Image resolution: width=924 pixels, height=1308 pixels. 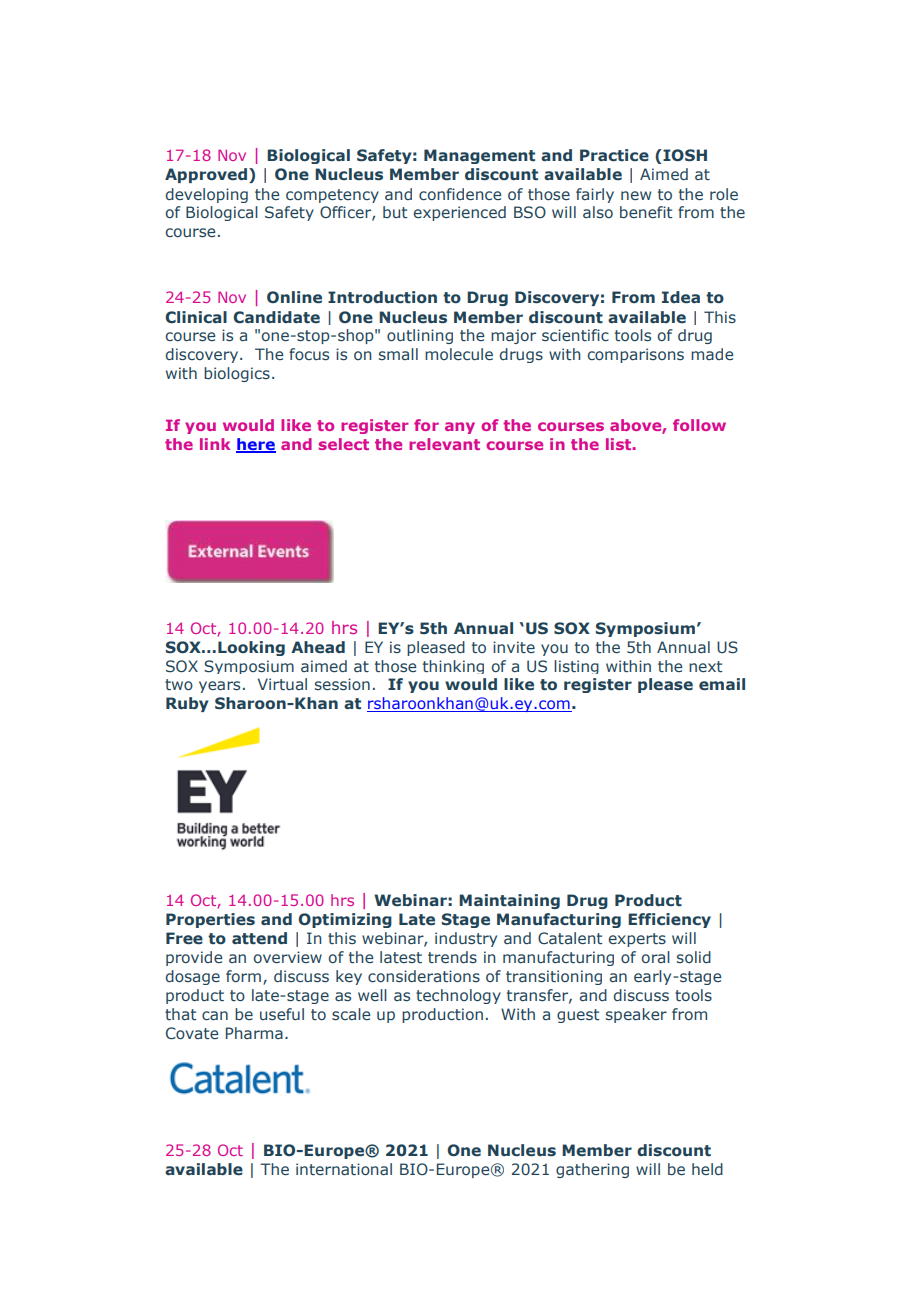 What do you see at coordinates (669, 920) in the document?
I see `Efficiency` at bounding box center [669, 920].
